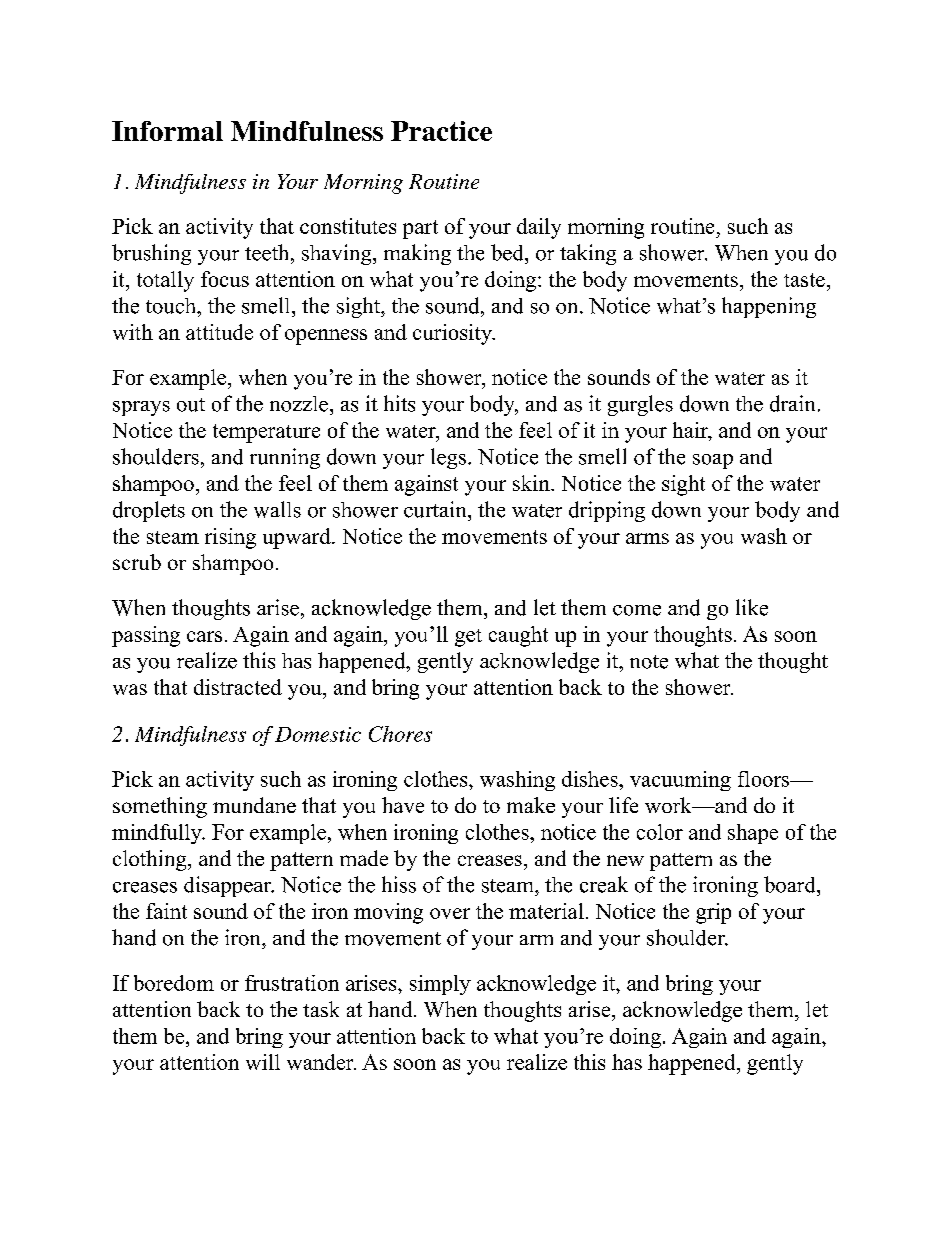 The height and width of the document is (1233, 952). I want to click on curiosity, so click(453, 334).
